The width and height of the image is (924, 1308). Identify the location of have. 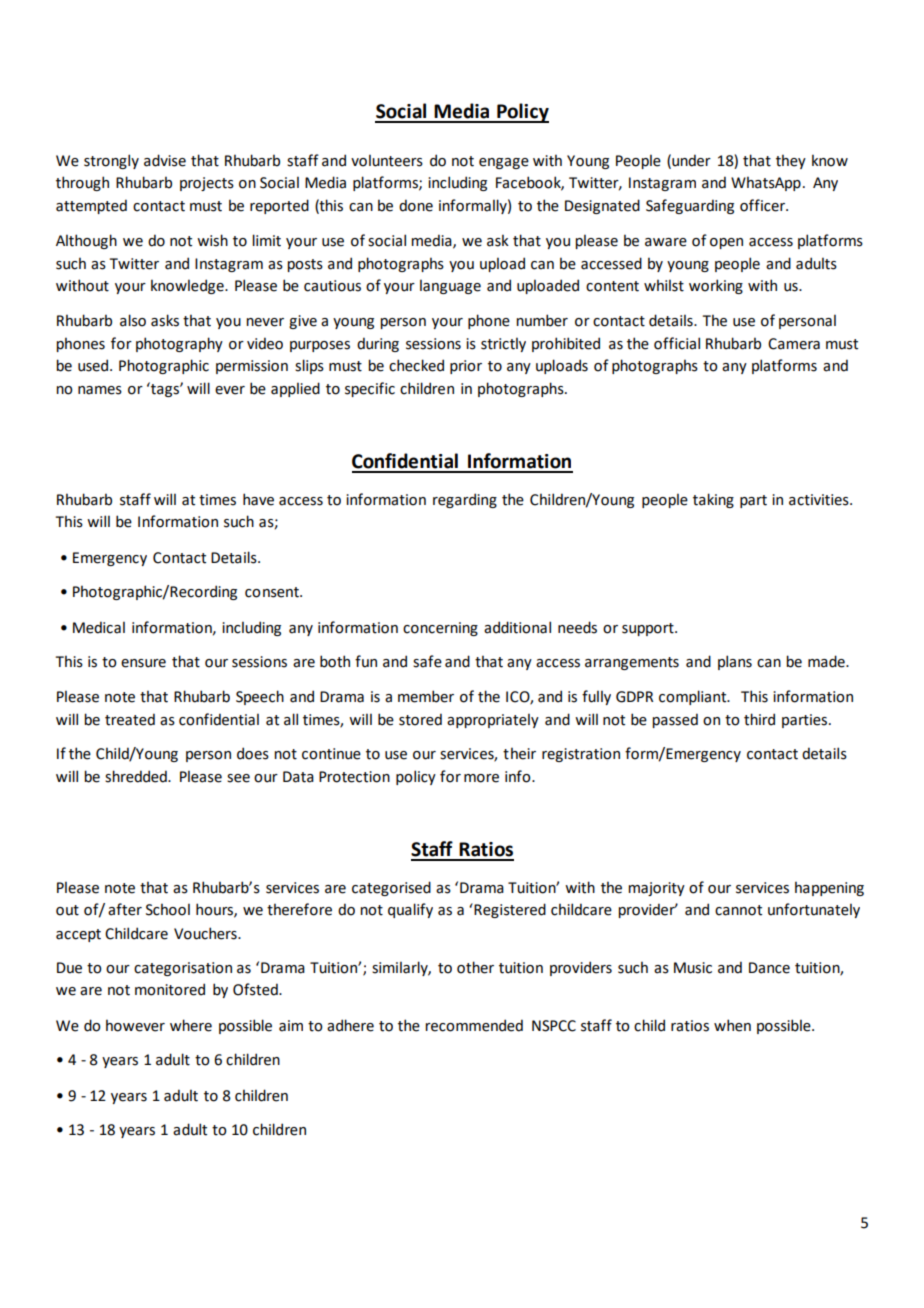
(258, 499).
